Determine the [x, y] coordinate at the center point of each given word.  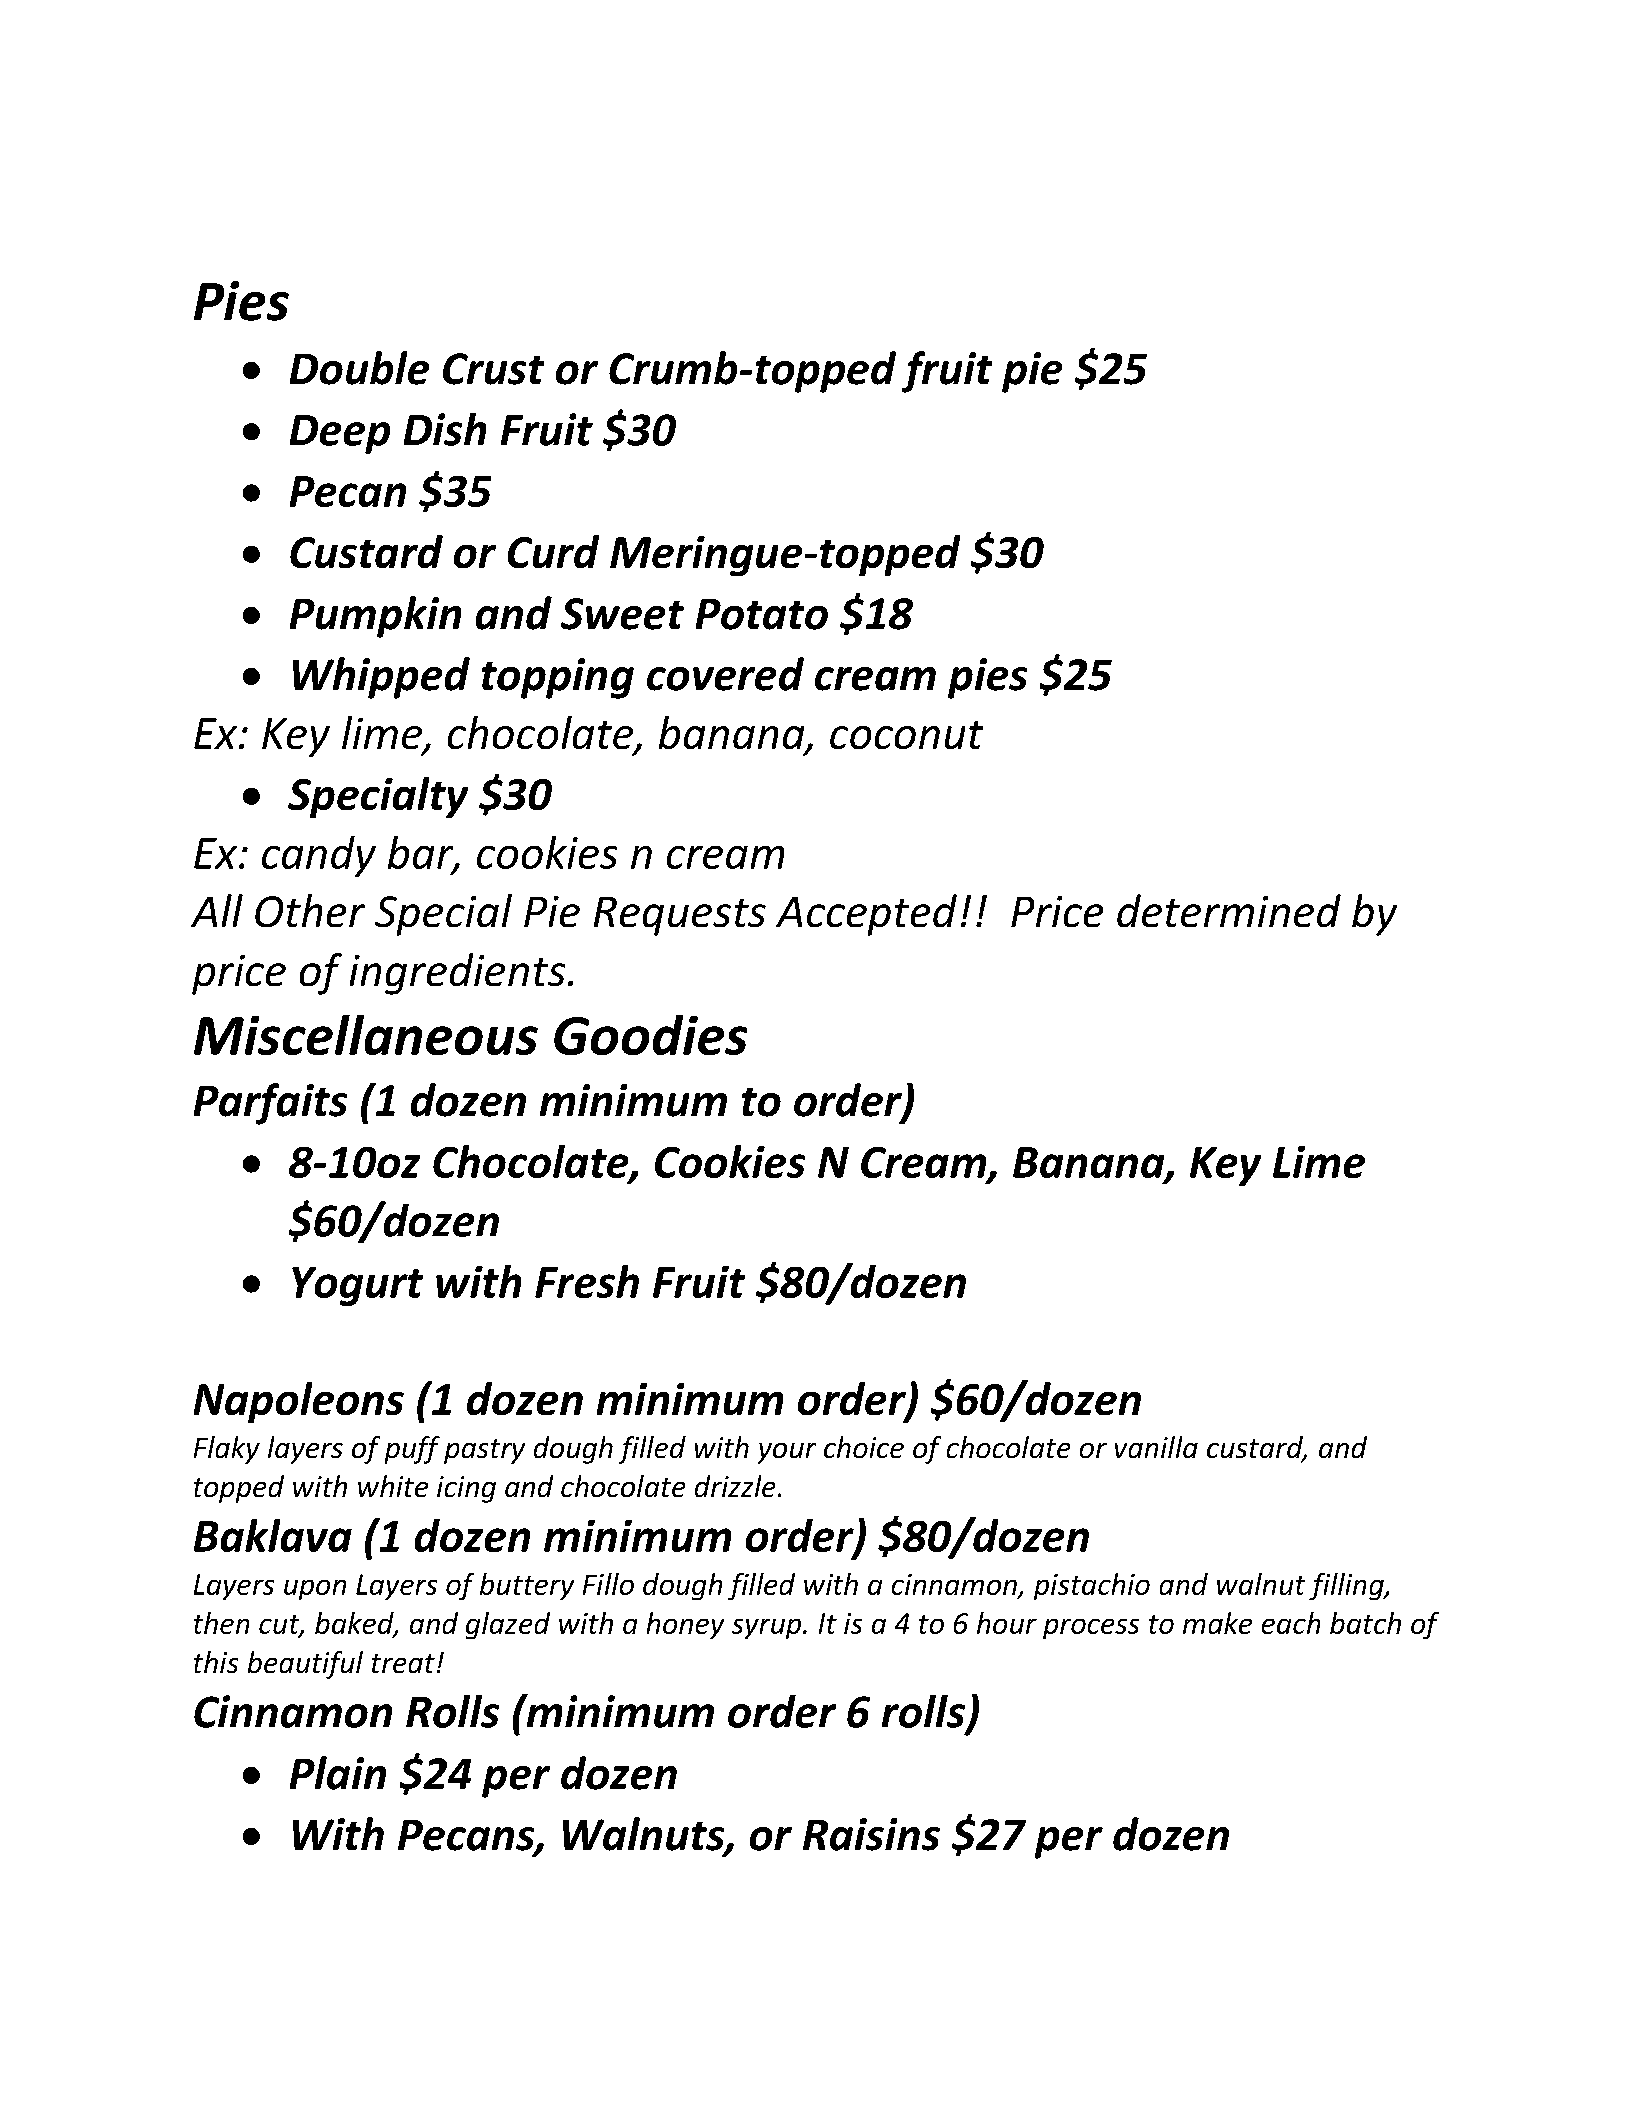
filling [1347, 1586]
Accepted [866, 915]
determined [1229, 910]
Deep [340, 434]
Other [310, 910]
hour [1007, 1623]
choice [864, 1447]
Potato [762, 614]
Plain [338, 1773]
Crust [493, 369]
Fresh [587, 1281]
